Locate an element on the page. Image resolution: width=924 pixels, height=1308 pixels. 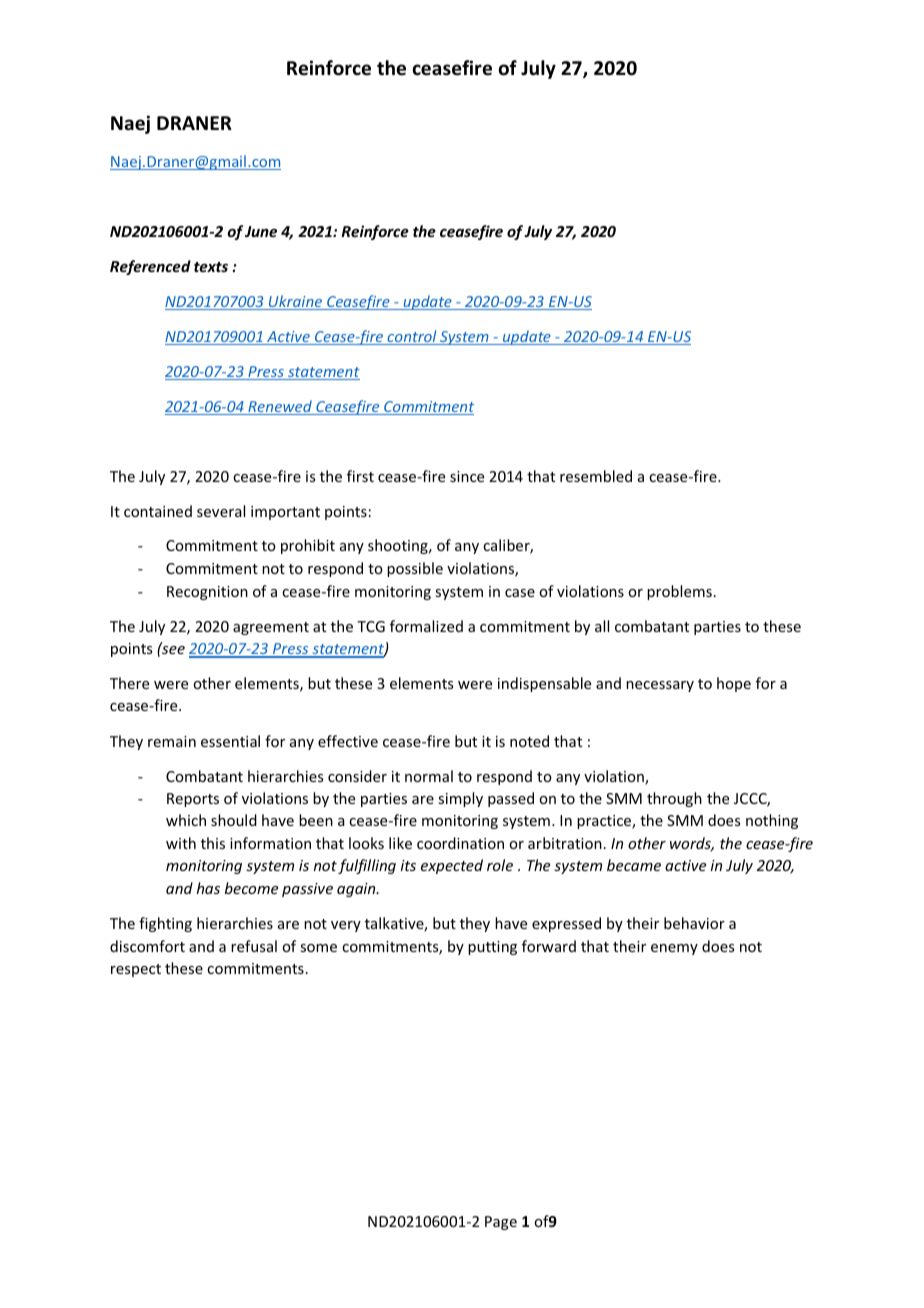
resembled is located at coordinates (596, 476).
